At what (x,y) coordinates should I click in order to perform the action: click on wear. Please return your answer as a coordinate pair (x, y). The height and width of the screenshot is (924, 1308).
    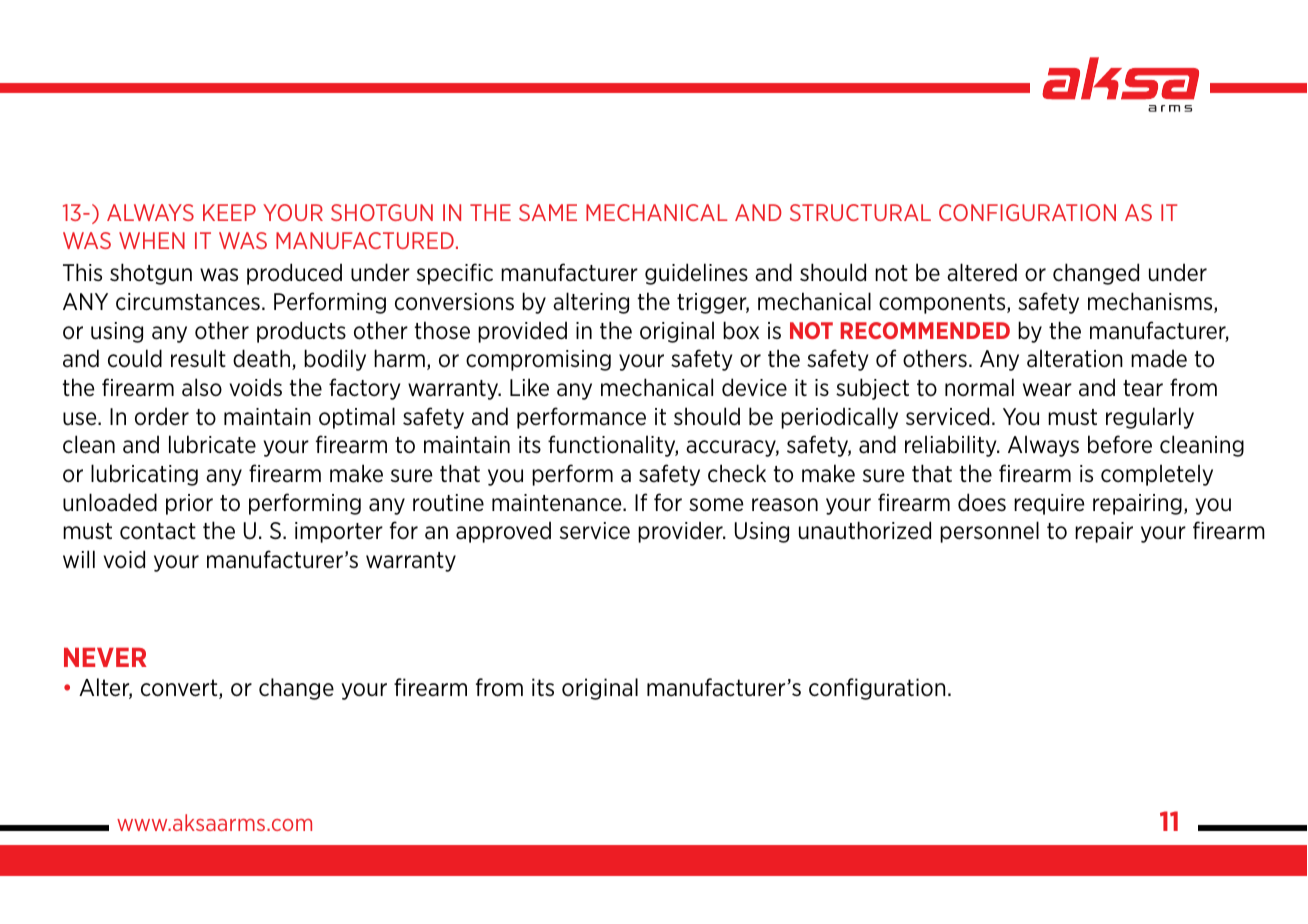
    Looking at the image, I should click on (1047, 390).
